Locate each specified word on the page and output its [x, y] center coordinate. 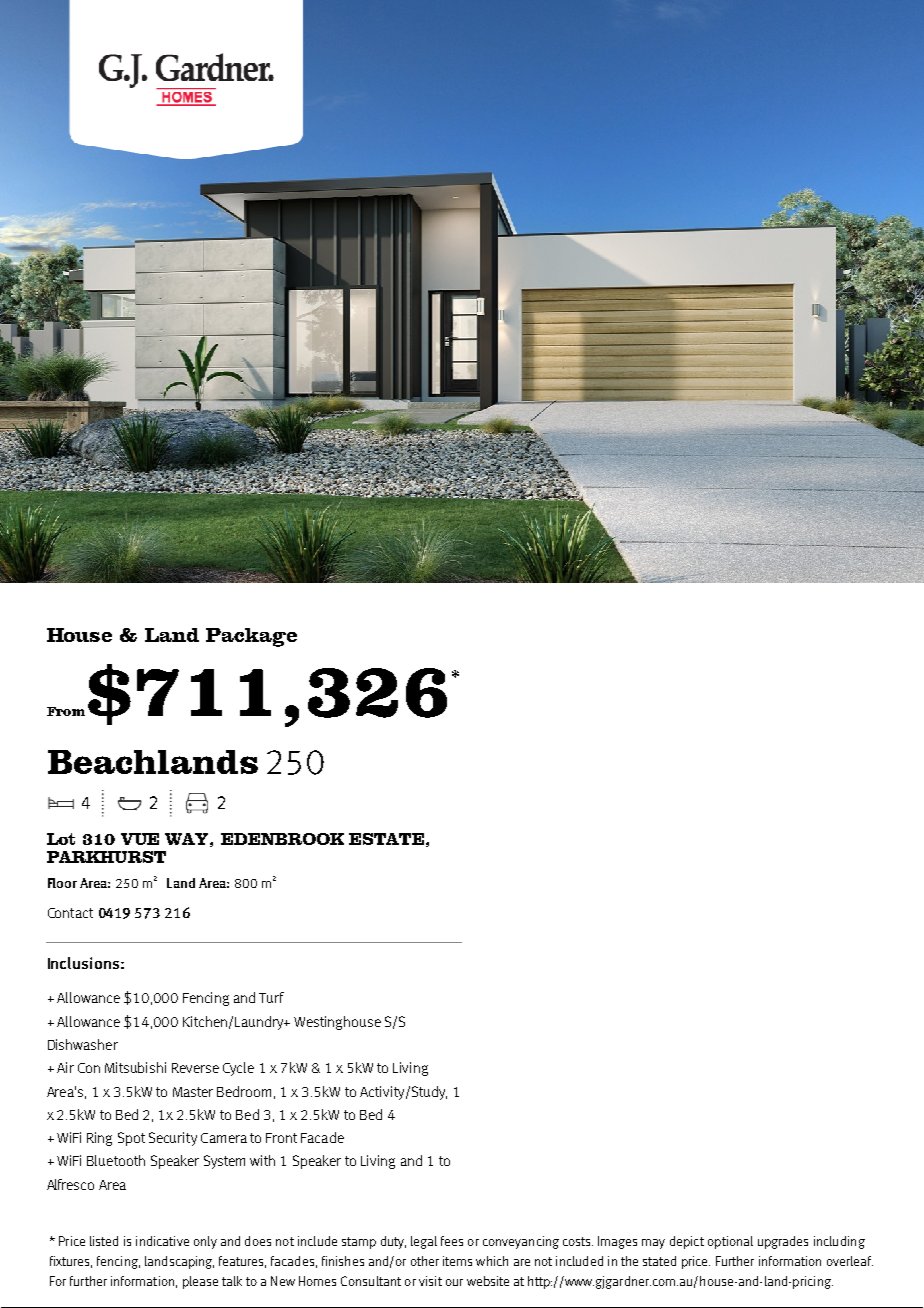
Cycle [238, 1069]
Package [251, 637]
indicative [162, 1241]
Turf [271, 997]
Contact [70, 913]
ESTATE [386, 839]
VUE [140, 839]
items [457, 1261]
